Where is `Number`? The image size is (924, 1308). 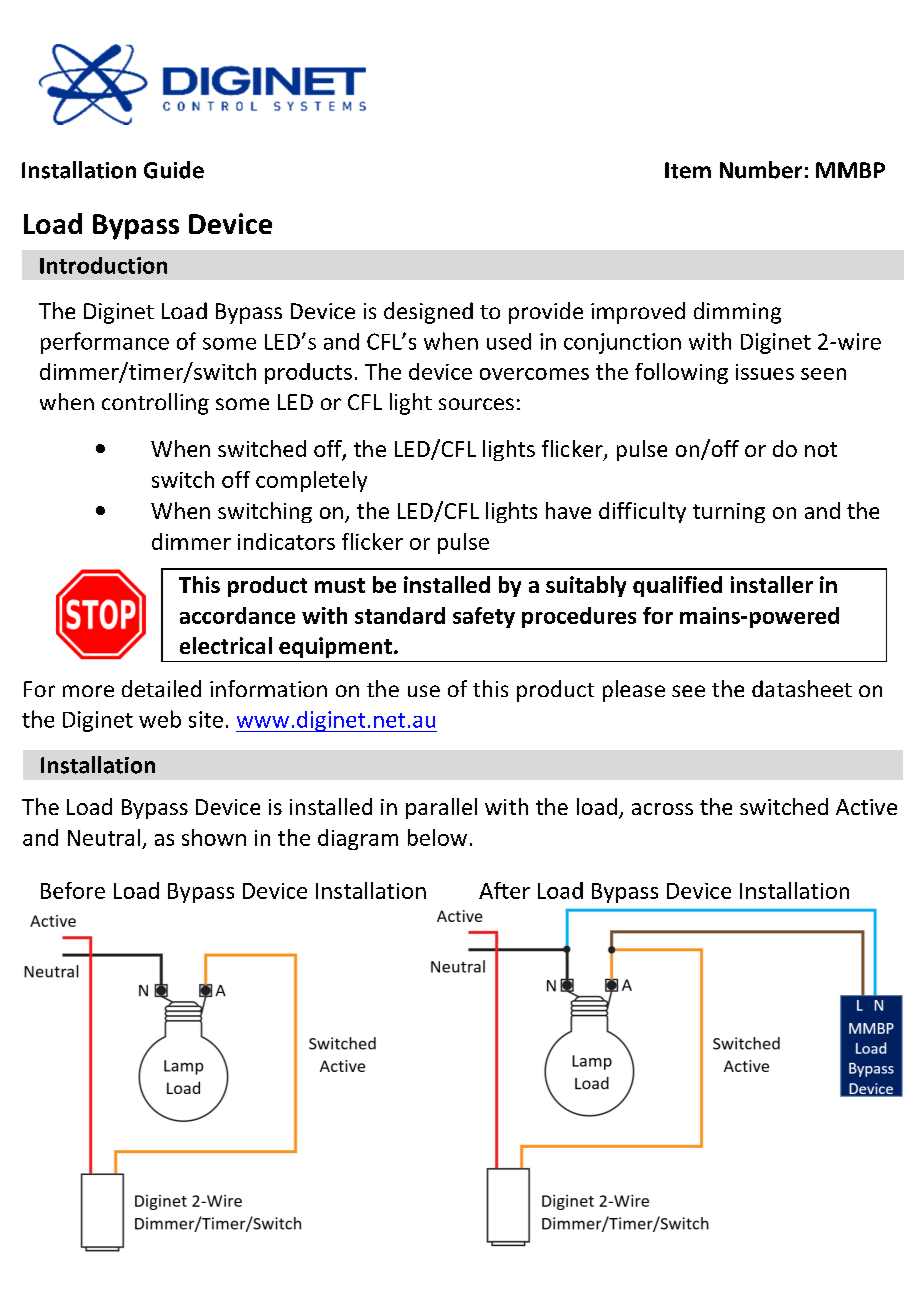
Number is located at coordinates (761, 170).
